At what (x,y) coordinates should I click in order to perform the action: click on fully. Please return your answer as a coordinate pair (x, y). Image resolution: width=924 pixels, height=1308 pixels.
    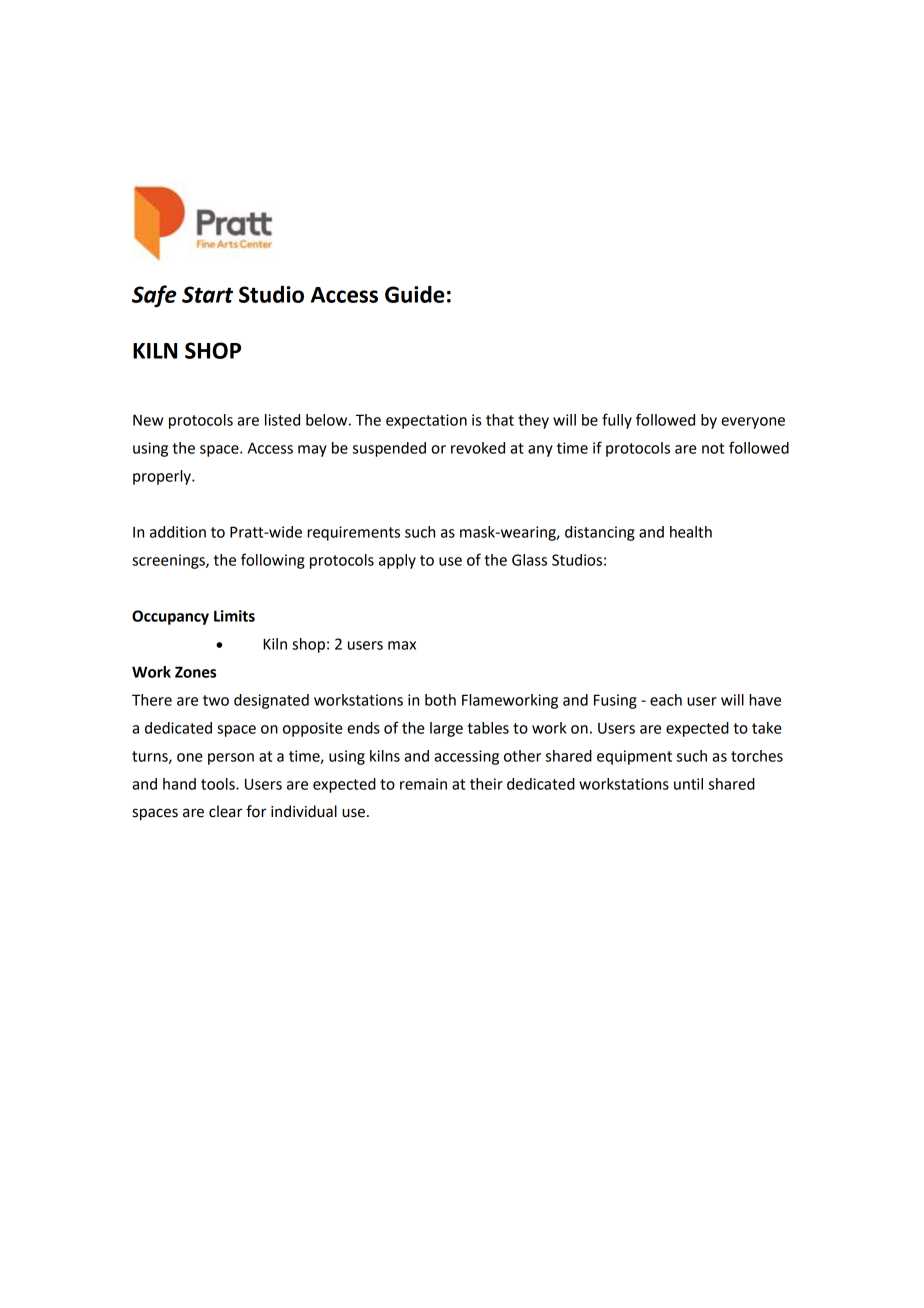
    Looking at the image, I should click on (617, 421).
